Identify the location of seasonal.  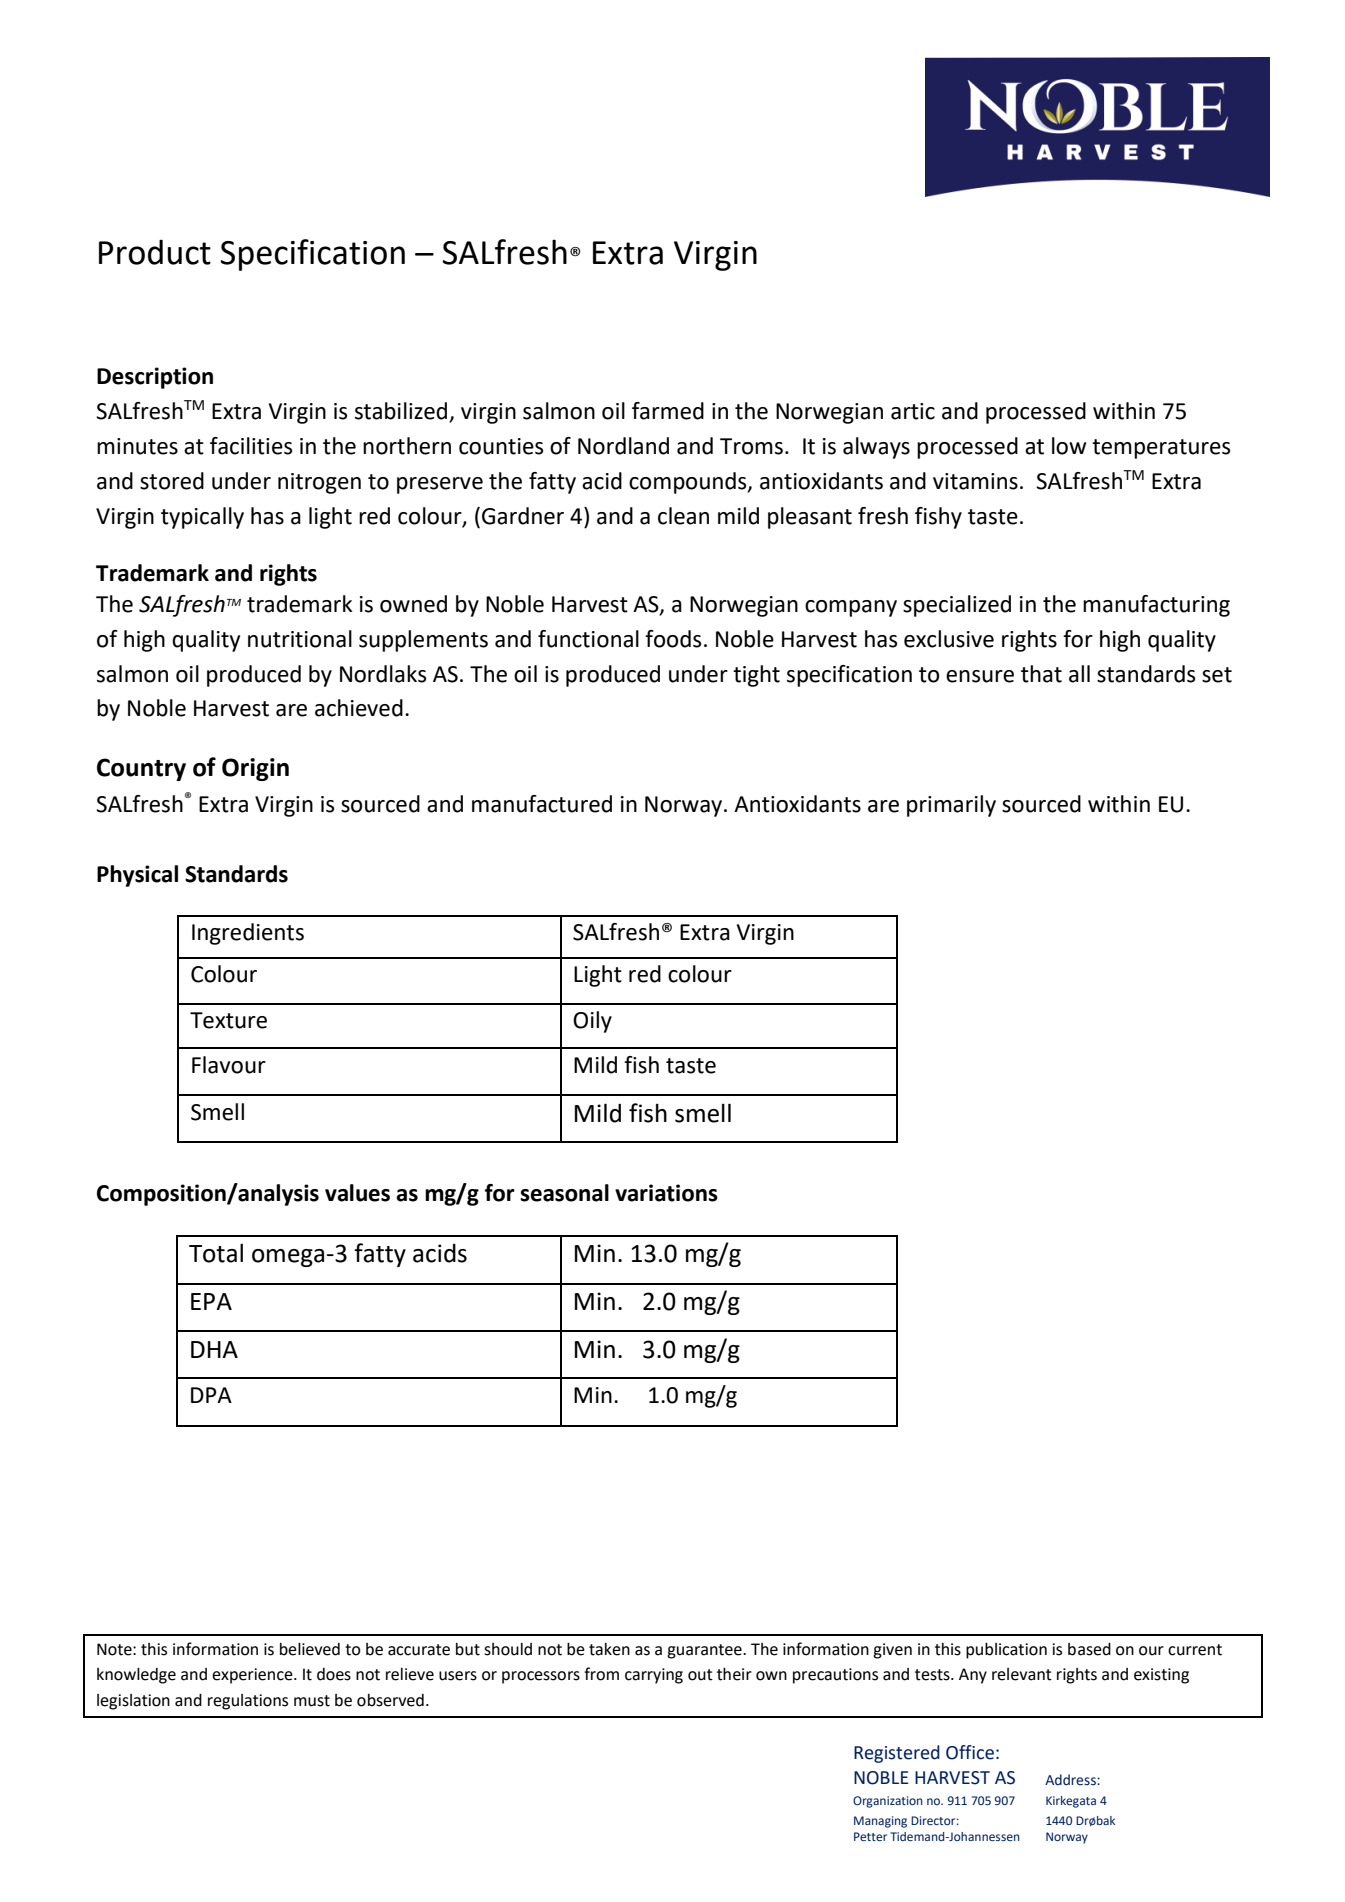
(564, 1193).
